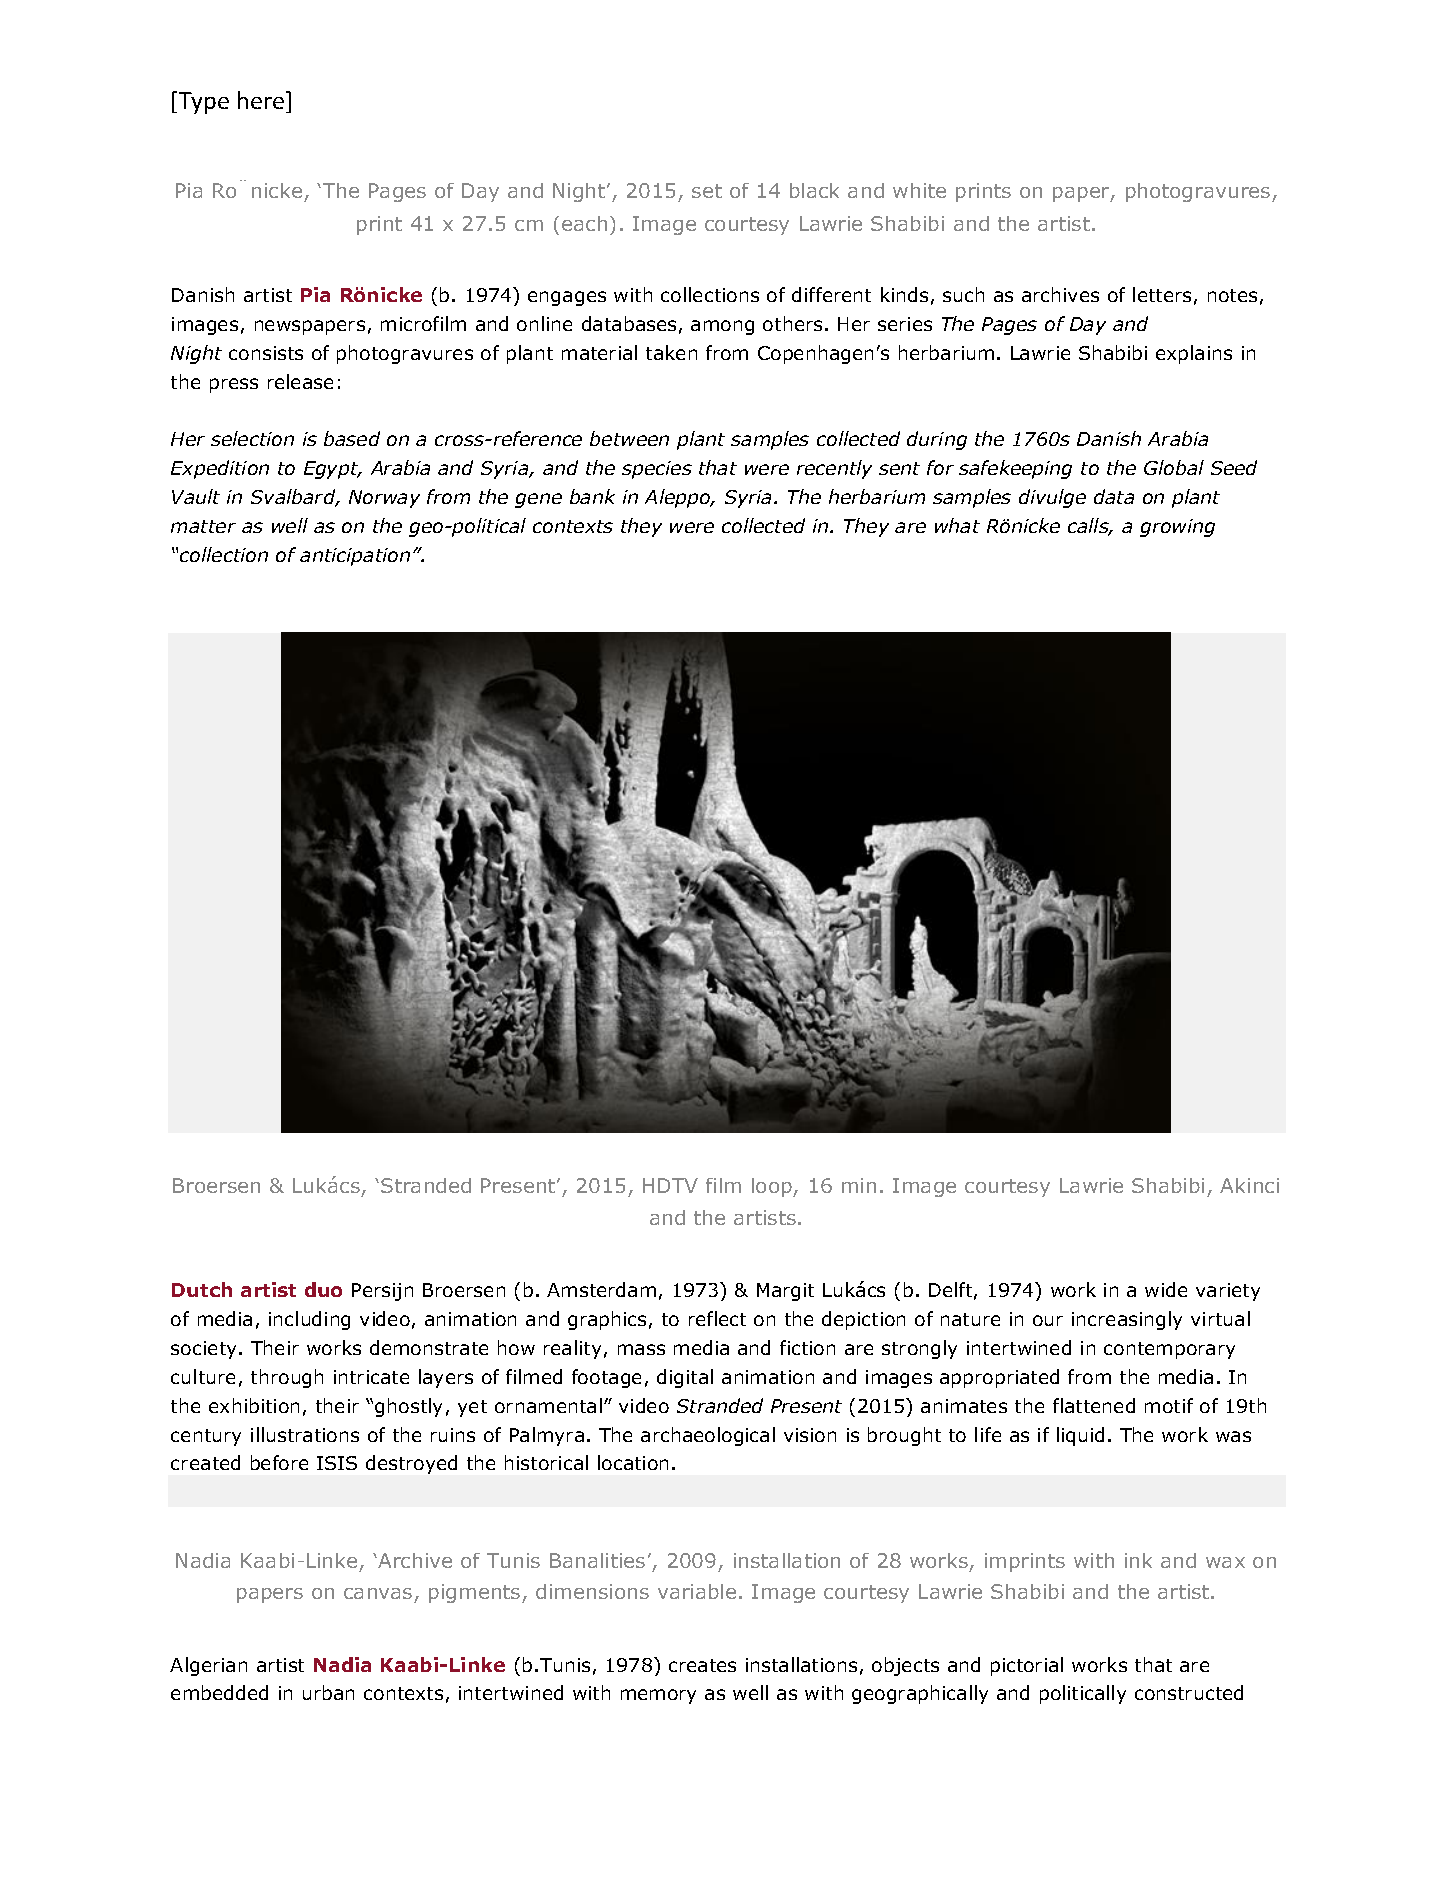 The width and height of the screenshot is (1453, 1880). Describe the element at coordinates (919, 190) in the screenshot. I see `white` at that location.
